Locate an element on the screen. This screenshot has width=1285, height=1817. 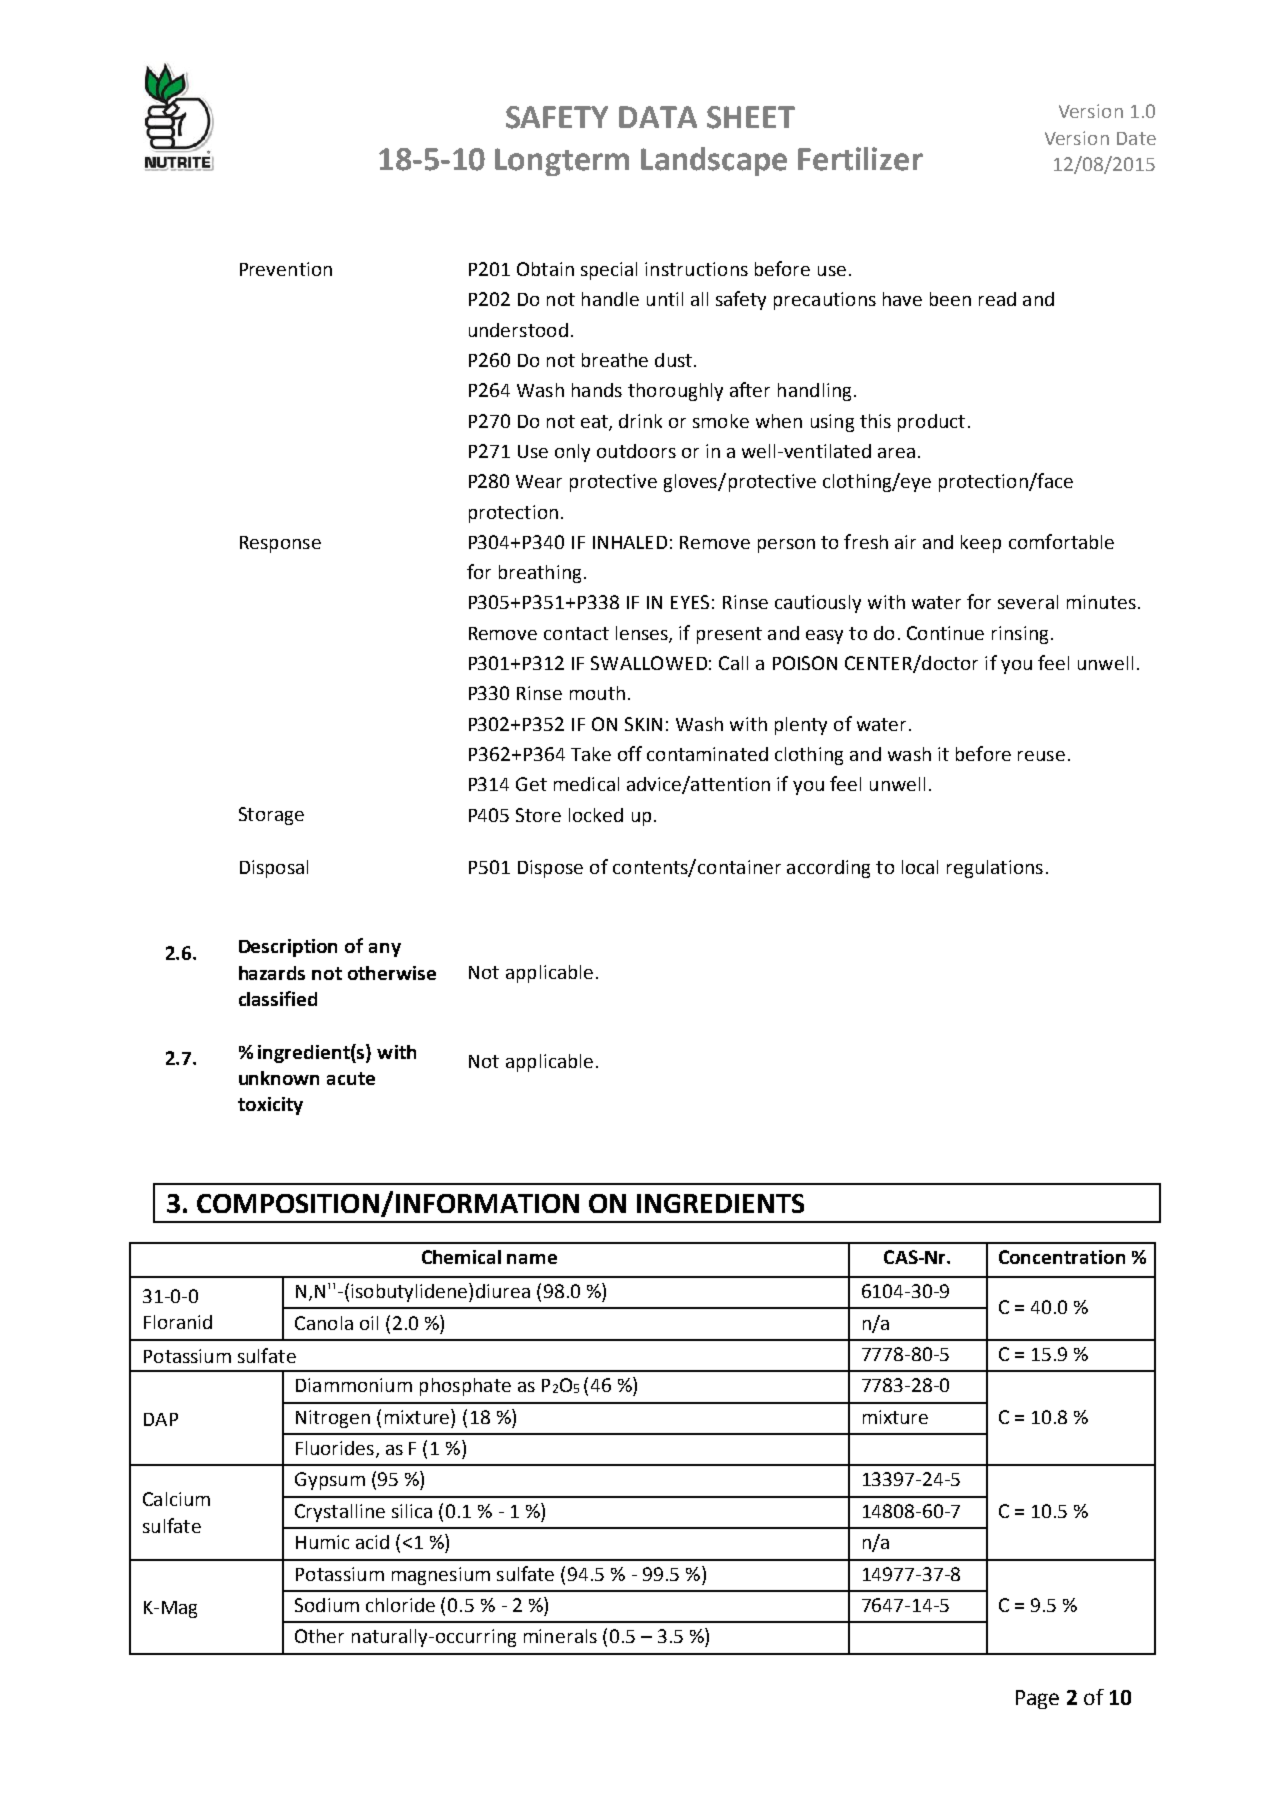
minerals is located at coordinates (560, 1636).
